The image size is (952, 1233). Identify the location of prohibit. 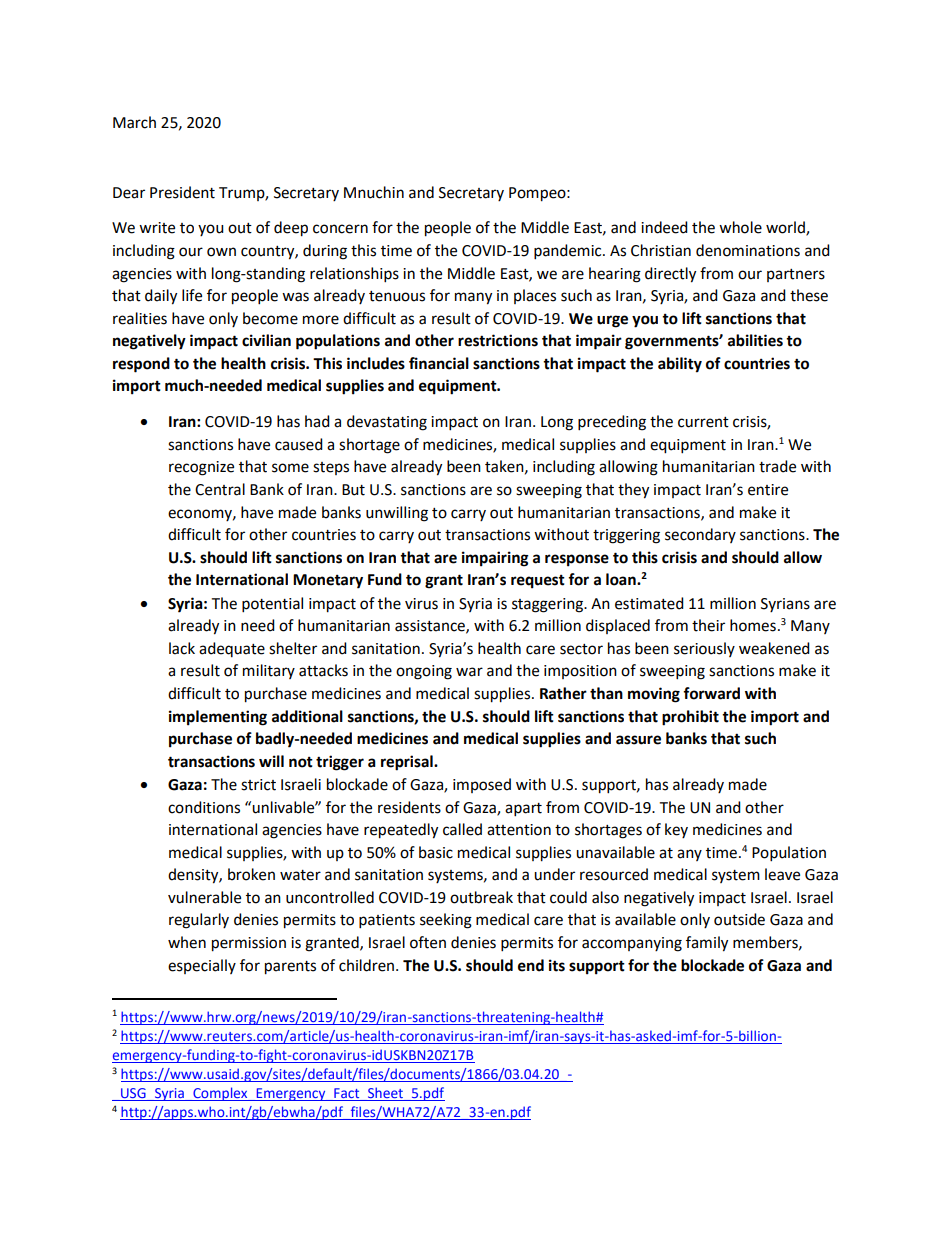
(690, 718).
